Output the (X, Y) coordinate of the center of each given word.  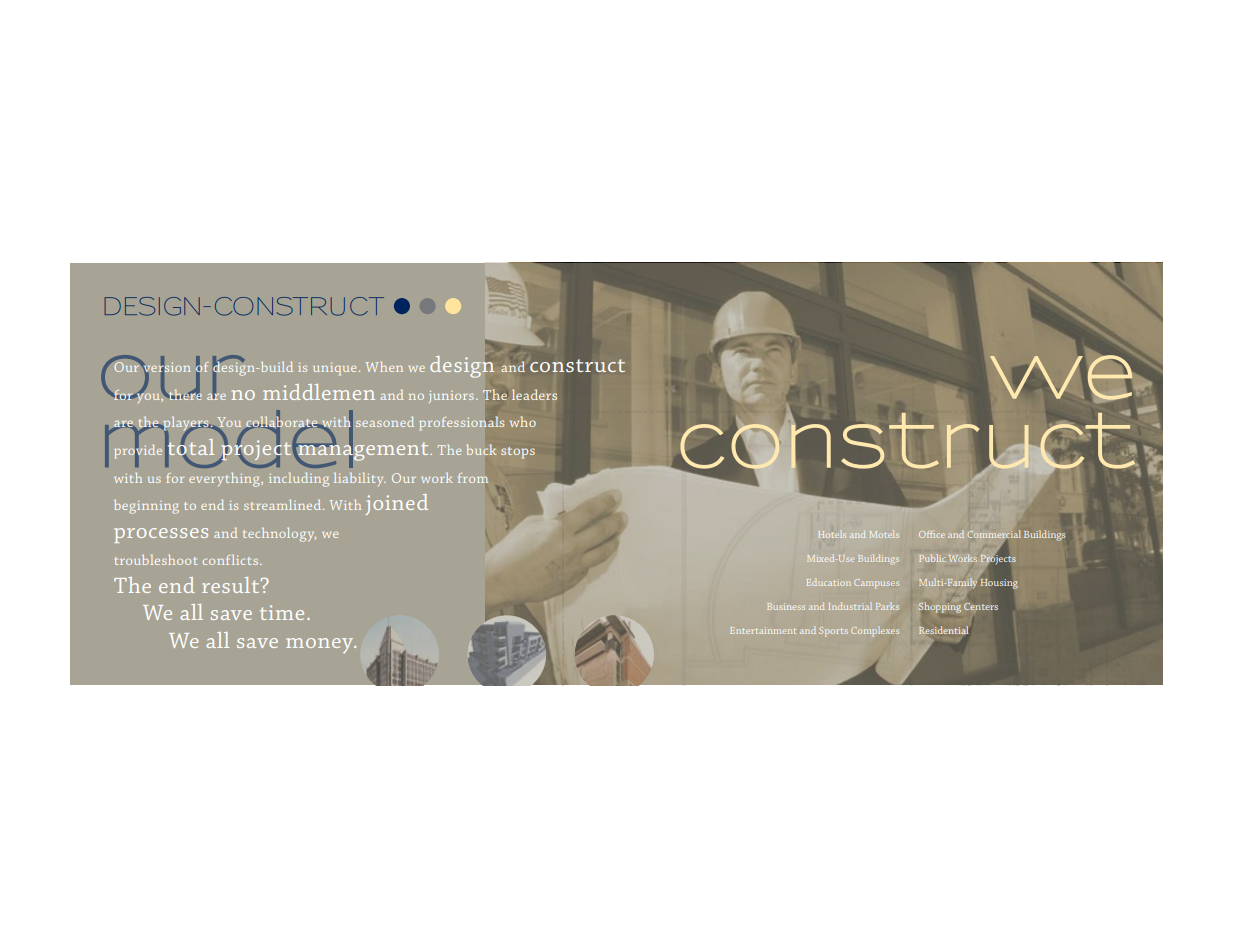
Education (829, 582)
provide (138, 451)
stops (518, 453)
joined (397, 504)
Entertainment (763, 630)
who (523, 421)
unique (334, 369)
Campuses (876, 583)
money (321, 645)
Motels (884, 534)
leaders (534, 394)
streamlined (284, 504)
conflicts (232, 560)
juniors (451, 397)
